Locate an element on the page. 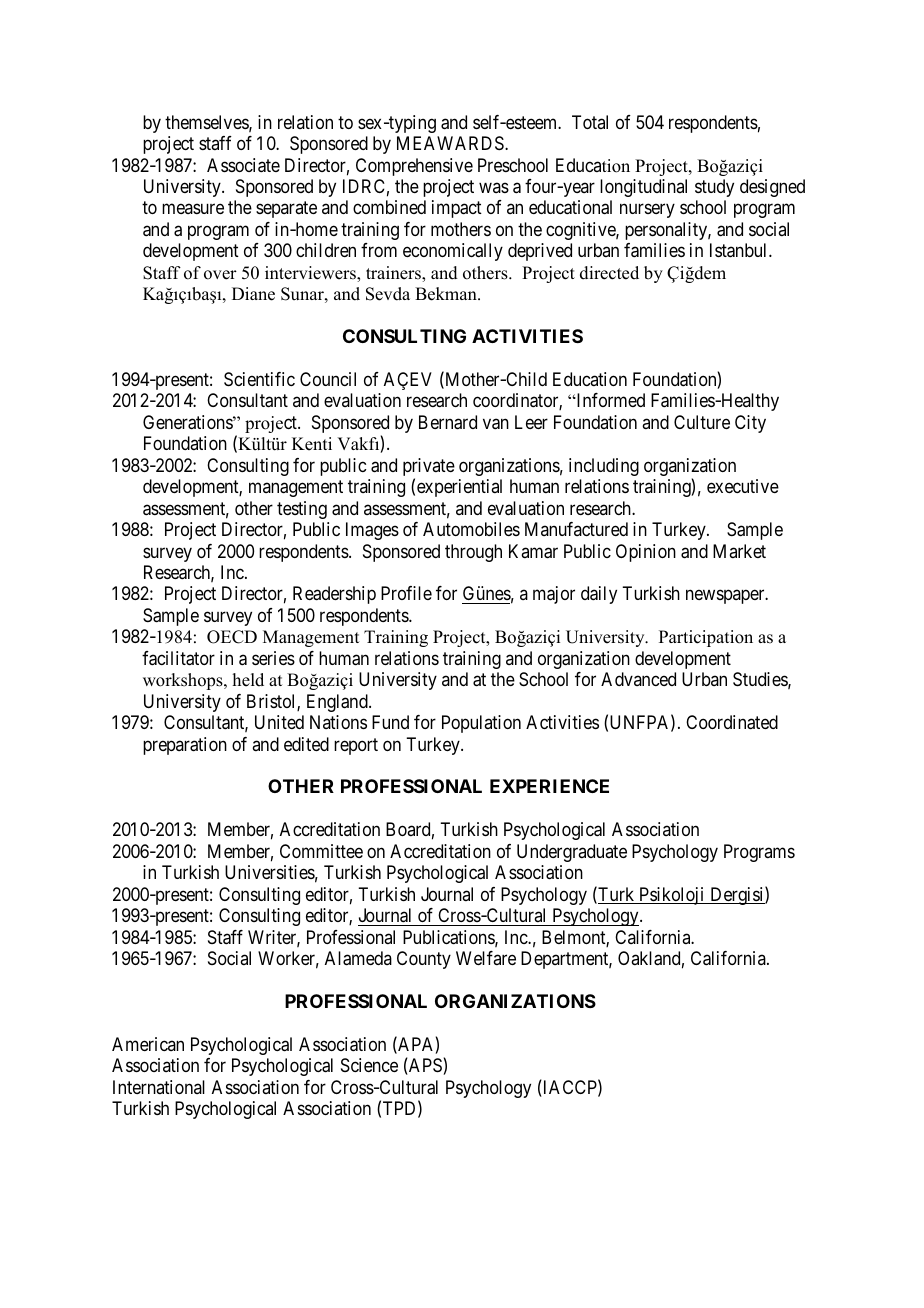  Undergraduate is located at coordinates (572, 853).
